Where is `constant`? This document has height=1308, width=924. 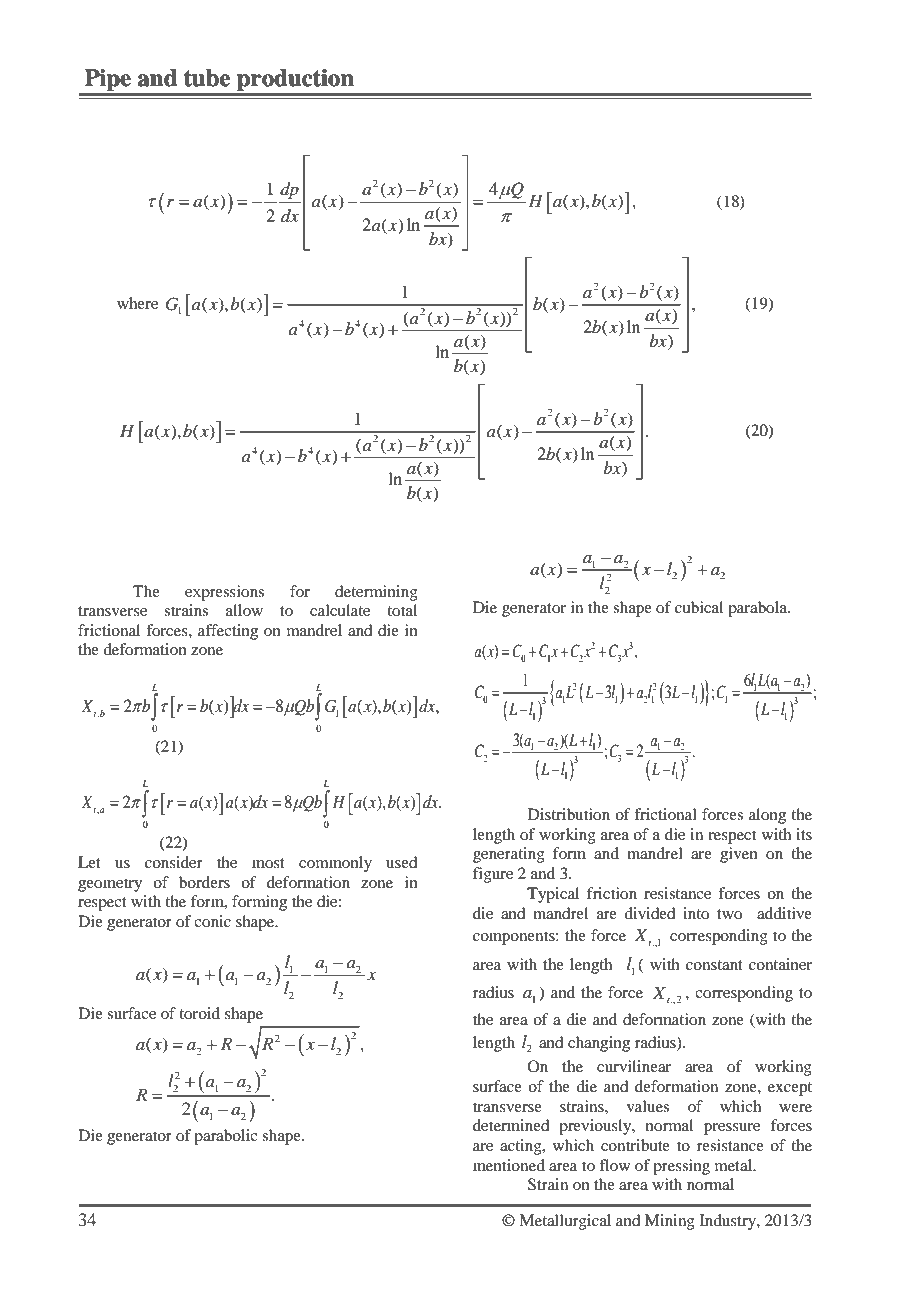
constant is located at coordinates (714, 965).
